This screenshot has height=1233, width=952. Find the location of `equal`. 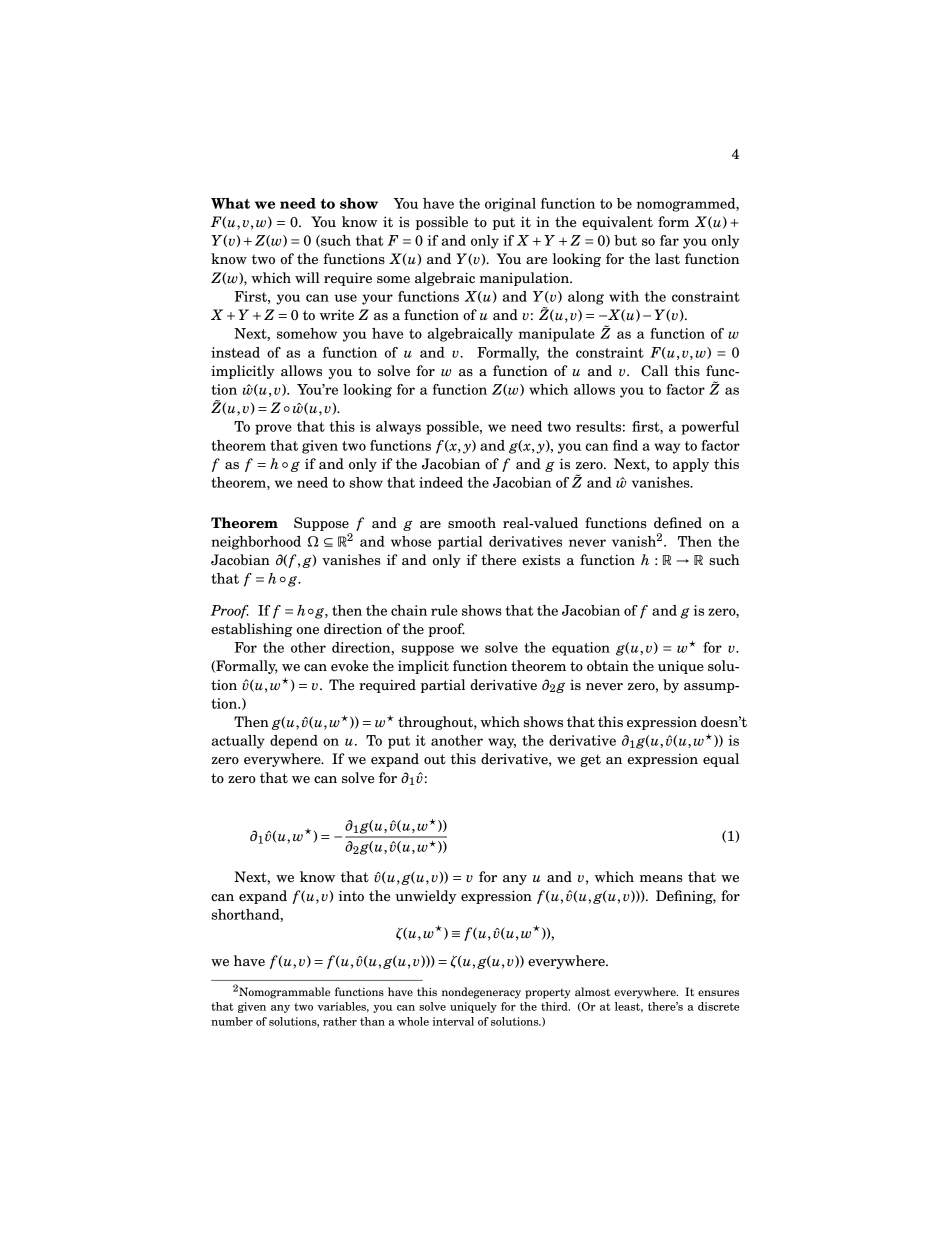

equal is located at coordinates (721, 760).
